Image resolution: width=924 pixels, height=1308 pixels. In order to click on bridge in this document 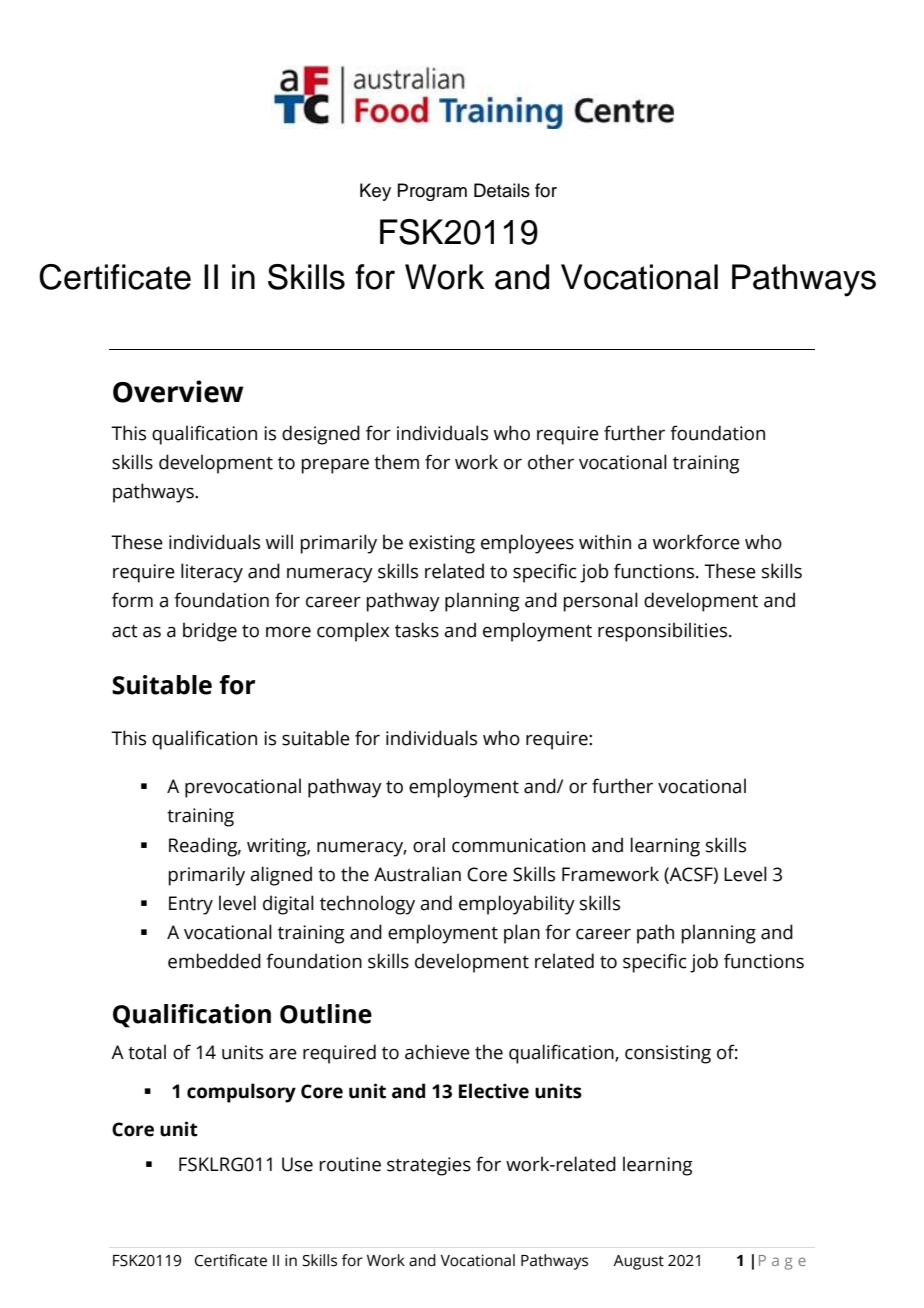, I will do `click(210, 632)`.
